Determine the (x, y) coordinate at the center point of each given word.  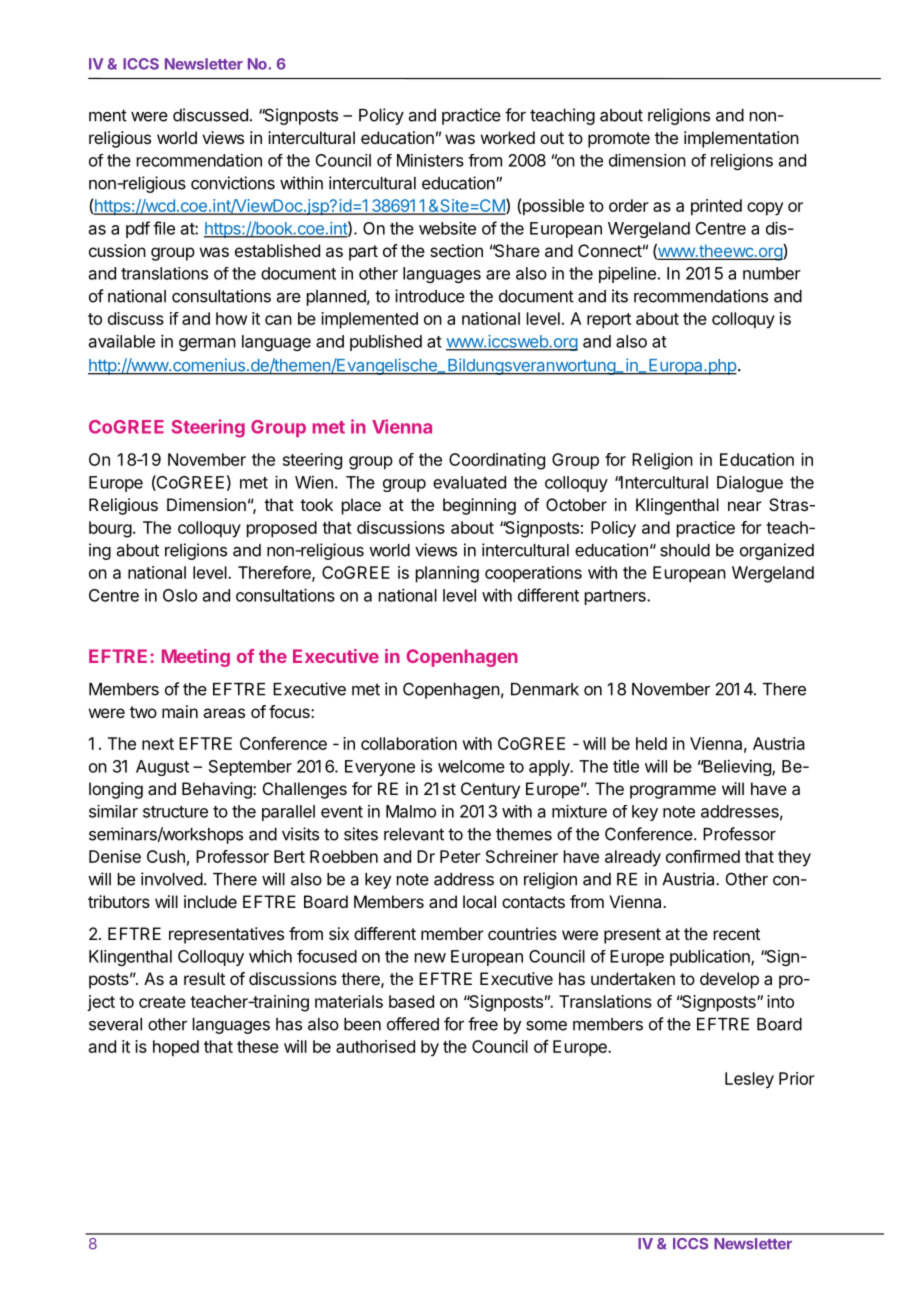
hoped (176, 1048)
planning (447, 574)
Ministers (430, 160)
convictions (233, 183)
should (685, 550)
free (483, 1024)
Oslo (180, 595)
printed (716, 207)
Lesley (749, 1080)
